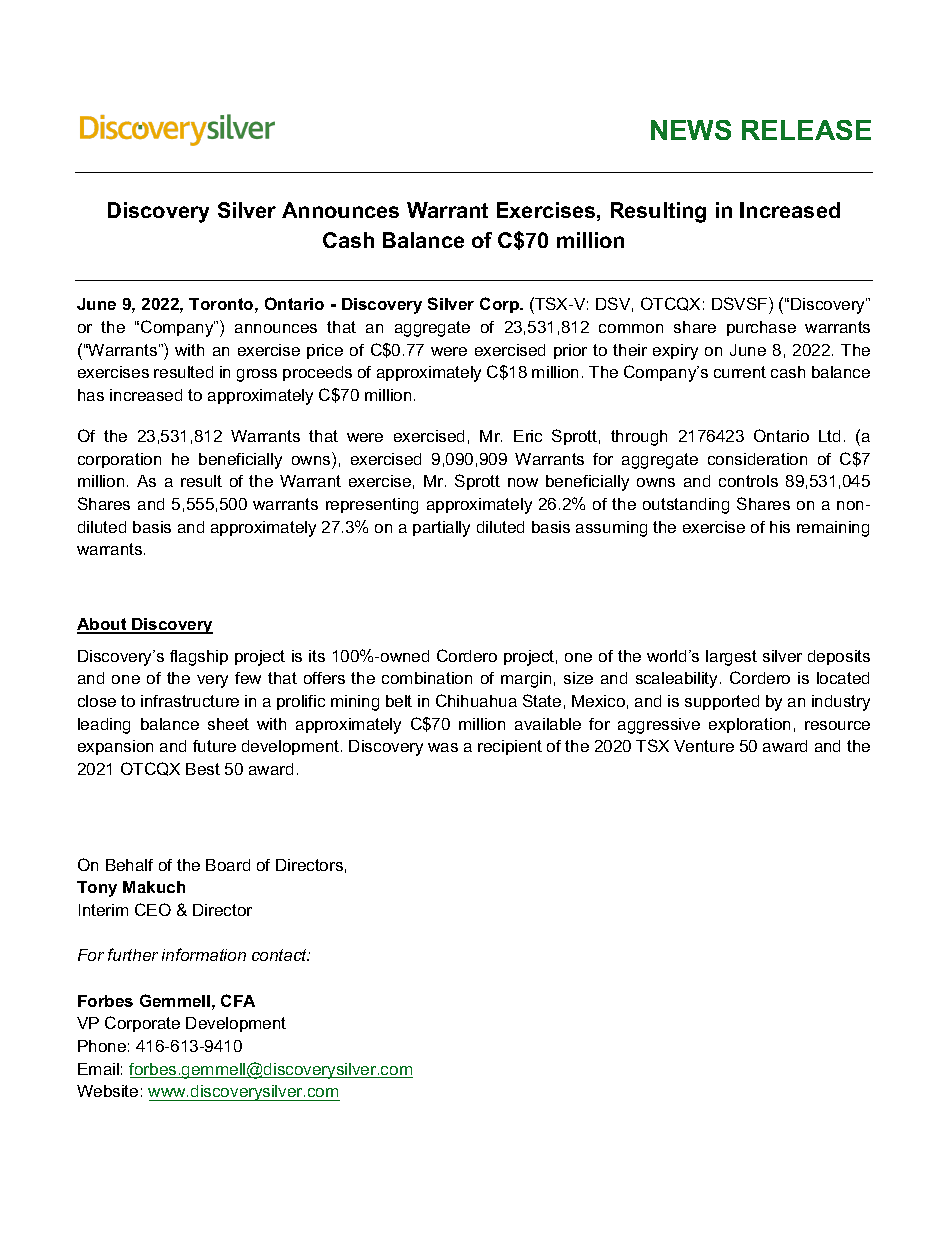 Image resolution: width=952 pixels, height=1233 pixels. Describe the element at coordinates (203, 769) in the document. I see `Best` at that location.
